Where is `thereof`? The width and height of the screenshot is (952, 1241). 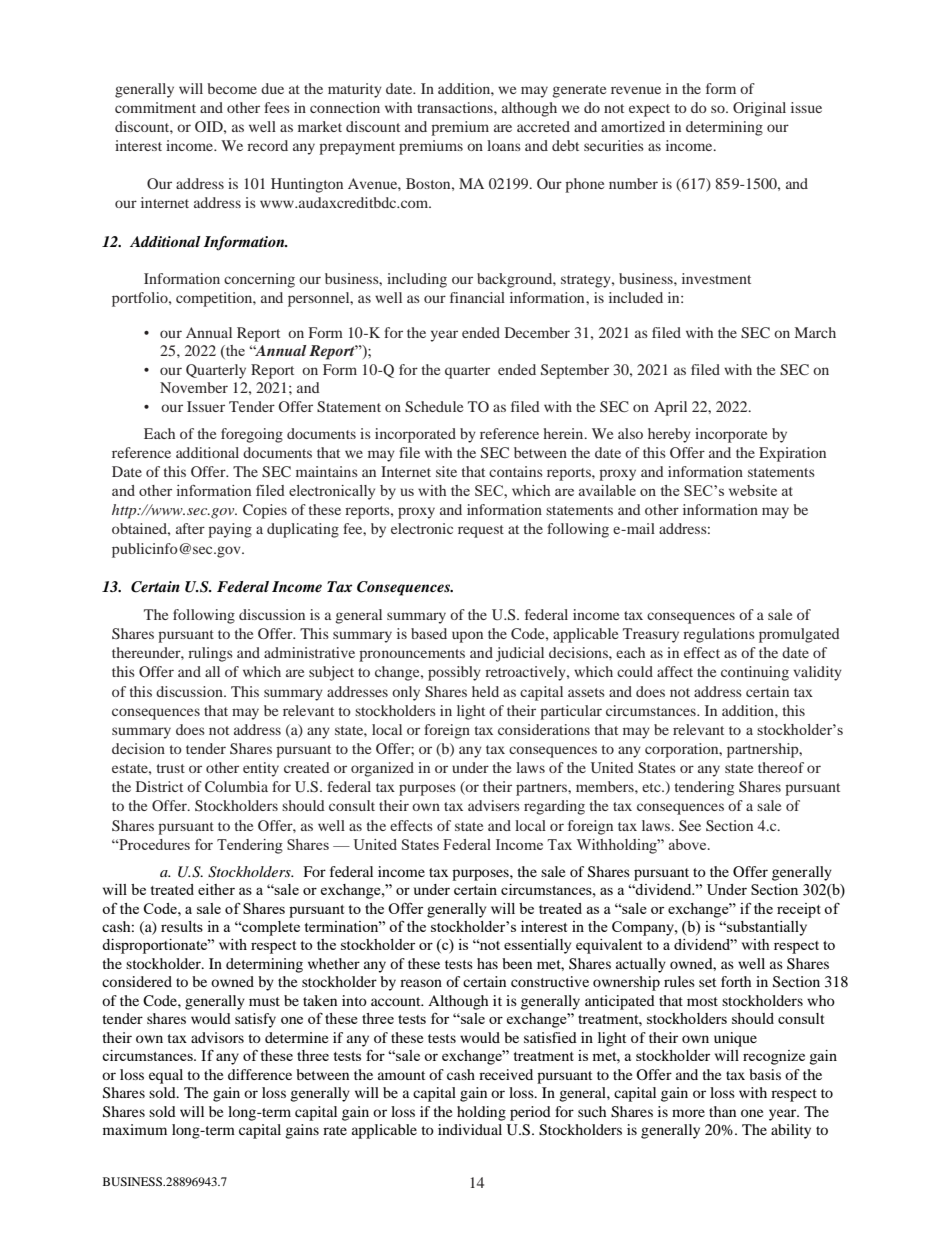 thereof is located at coordinates (781, 767).
